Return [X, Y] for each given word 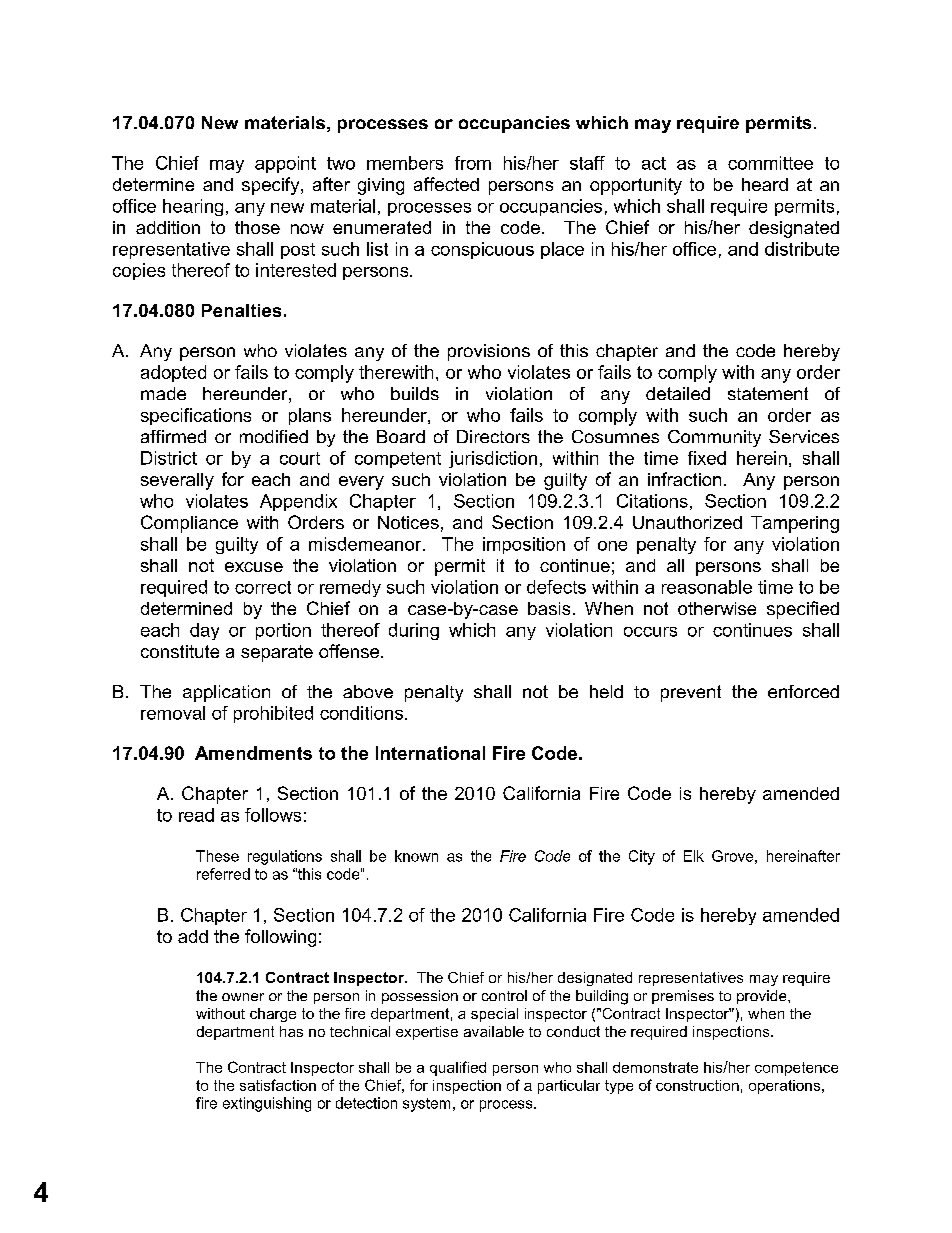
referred [223, 874]
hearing [193, 207]
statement [768, 393]
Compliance [189, 524]
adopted [173, 373]
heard [765, 184]
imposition [524, 545]
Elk [694, 856]
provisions [489, 352]
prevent [691, 693]
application [226, 693]
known [416, 856]
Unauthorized [687, 522]
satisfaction [278, 1085]
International [430, 753]
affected [446, 184]
